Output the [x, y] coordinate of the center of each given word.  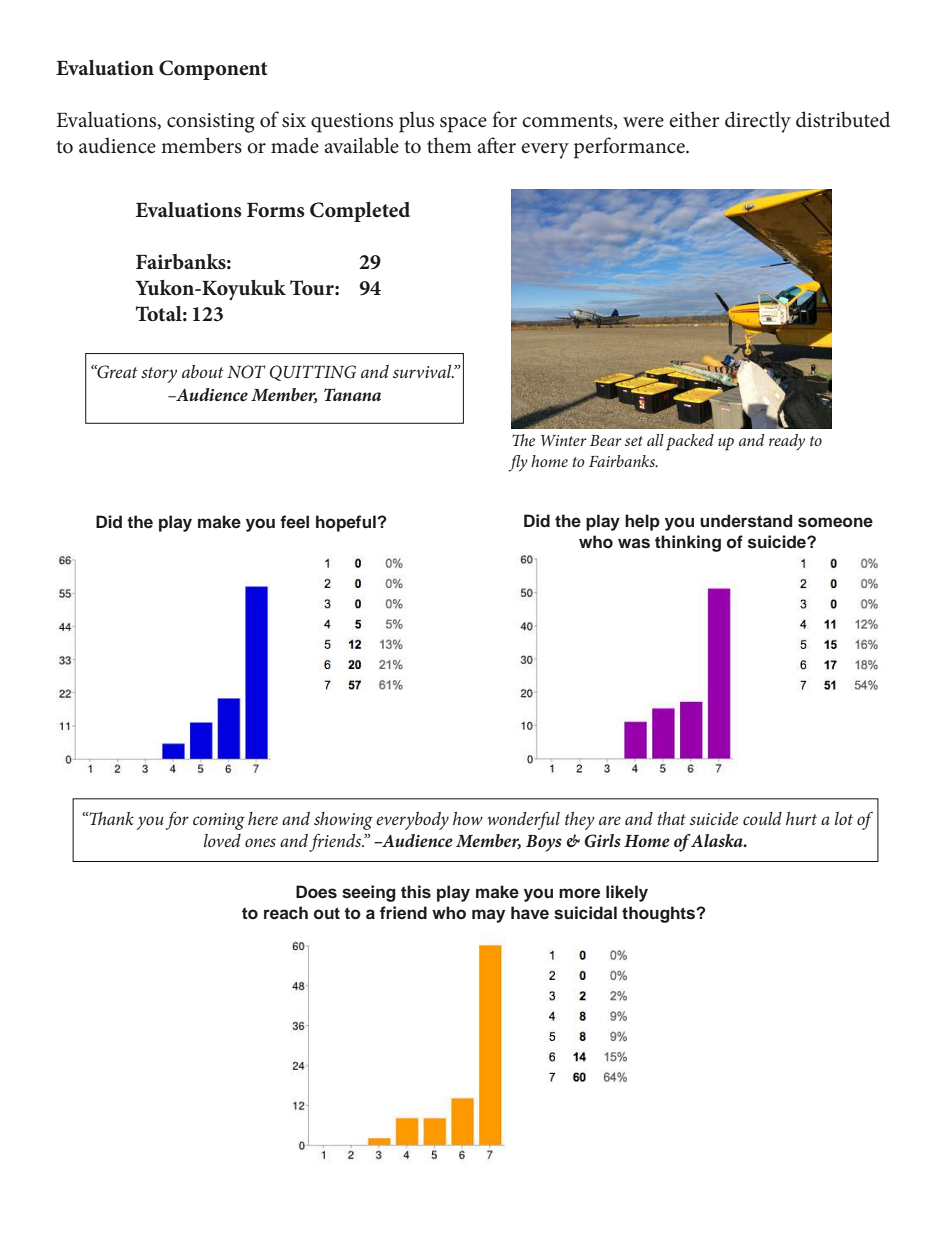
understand [746, 521]
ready [787, 442]
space [463, 125]
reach [286, 913]
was [634, 543]
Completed [360, 212]
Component [213, 70]
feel [294, 522]
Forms [276, 210]
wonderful [523, 821]
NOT [246, 372]
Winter [564, 440]
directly [758, 122]
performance [630, 148]
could [762, 818]
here [263, 818]
